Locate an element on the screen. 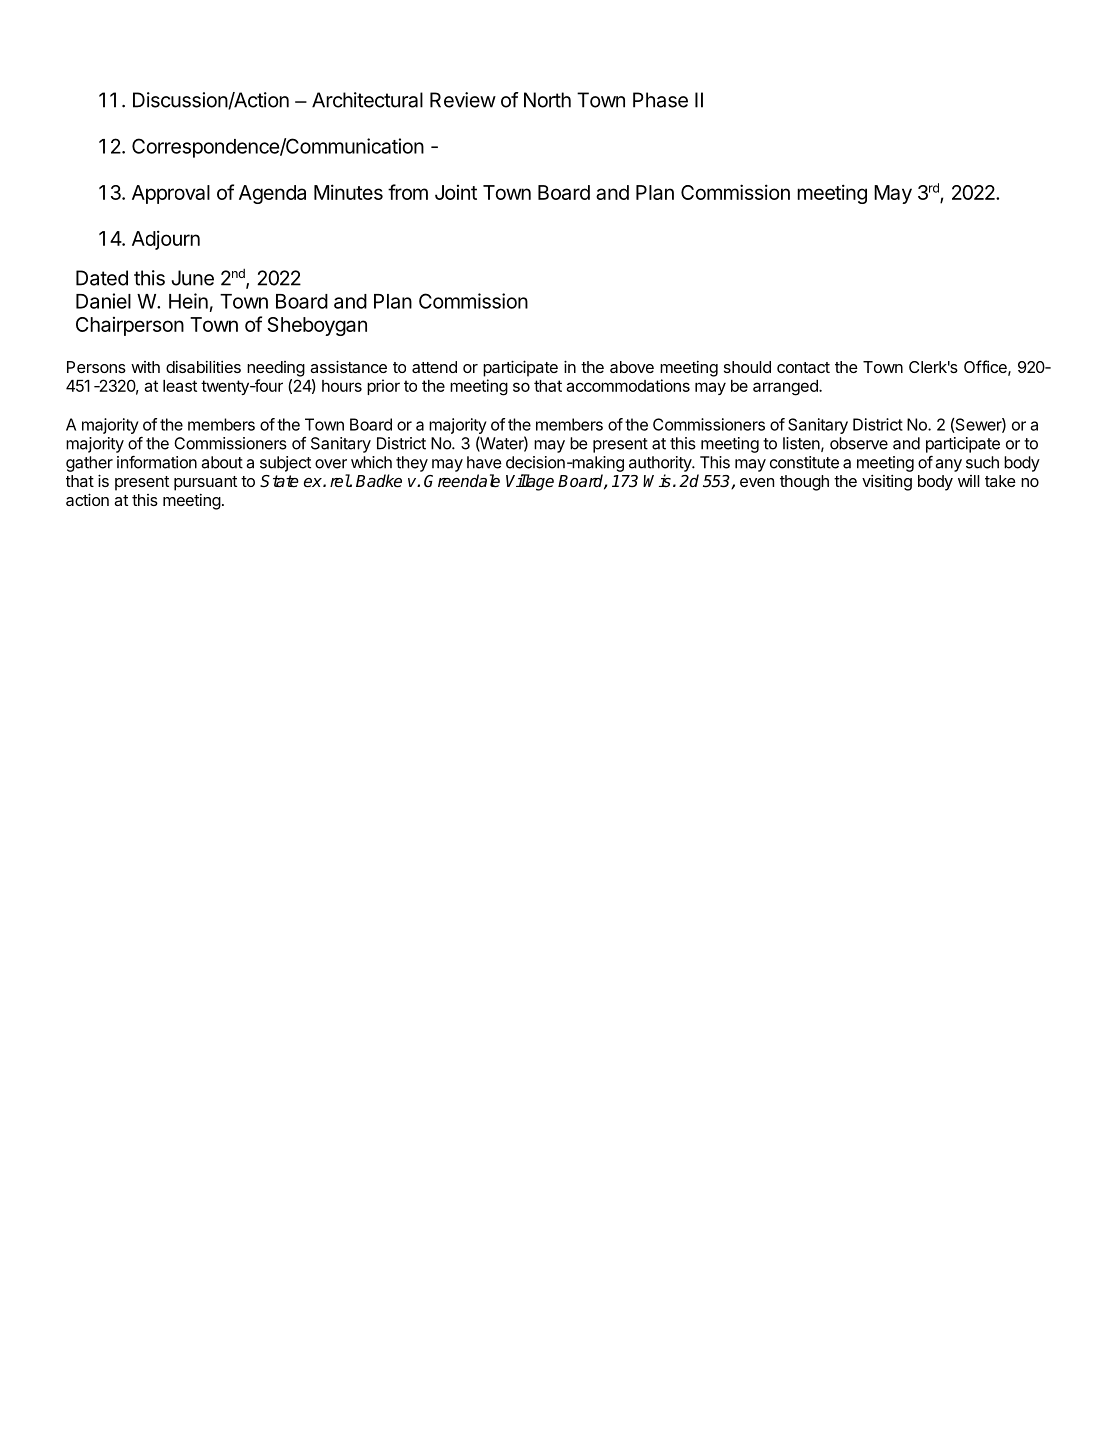 The width and height of the screenshot is (1115, 1443). North is located at coordinates (547, 100).
